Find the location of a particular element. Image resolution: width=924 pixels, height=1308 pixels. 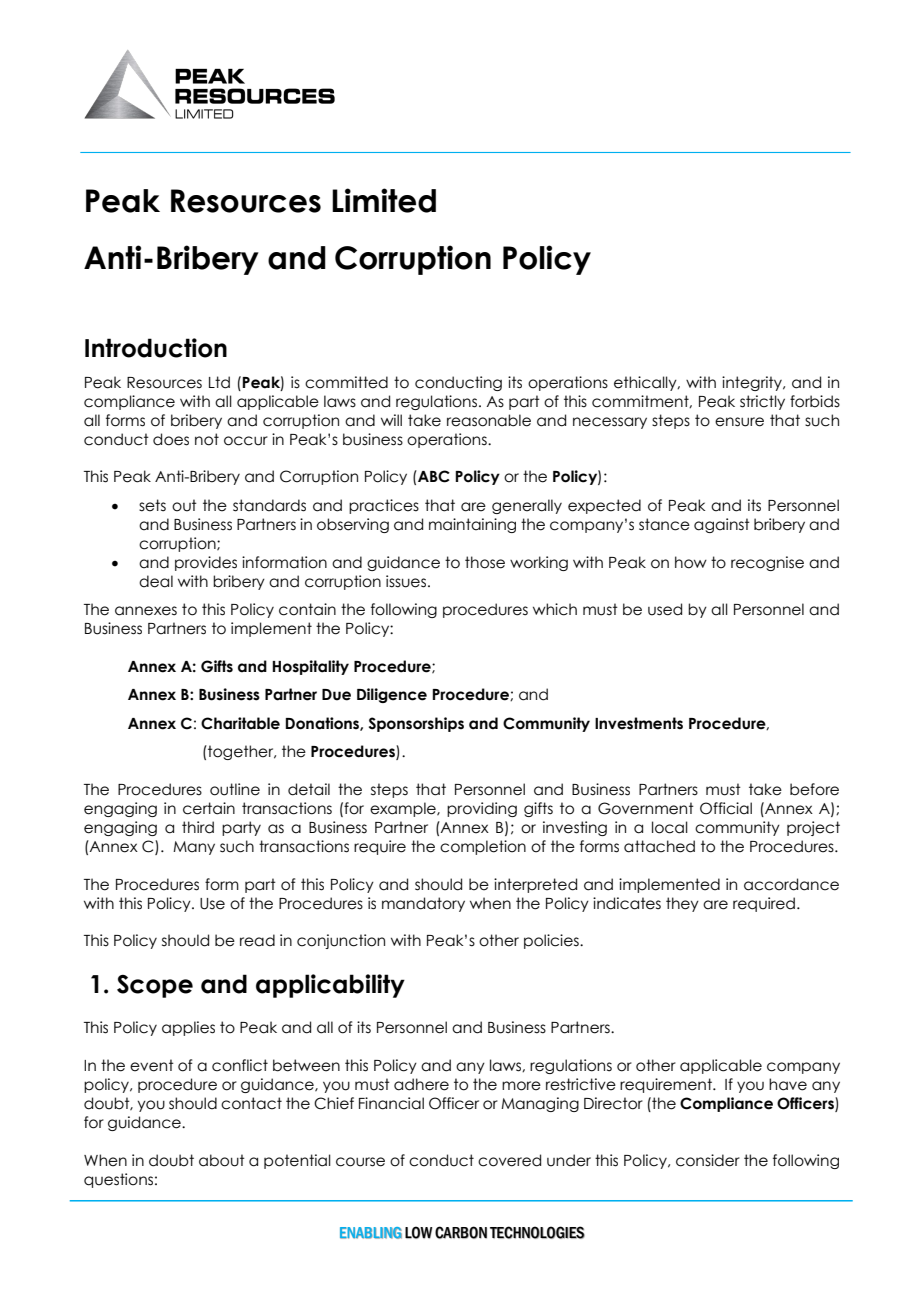

Sponsorships is located at coordinates (416, 724).
